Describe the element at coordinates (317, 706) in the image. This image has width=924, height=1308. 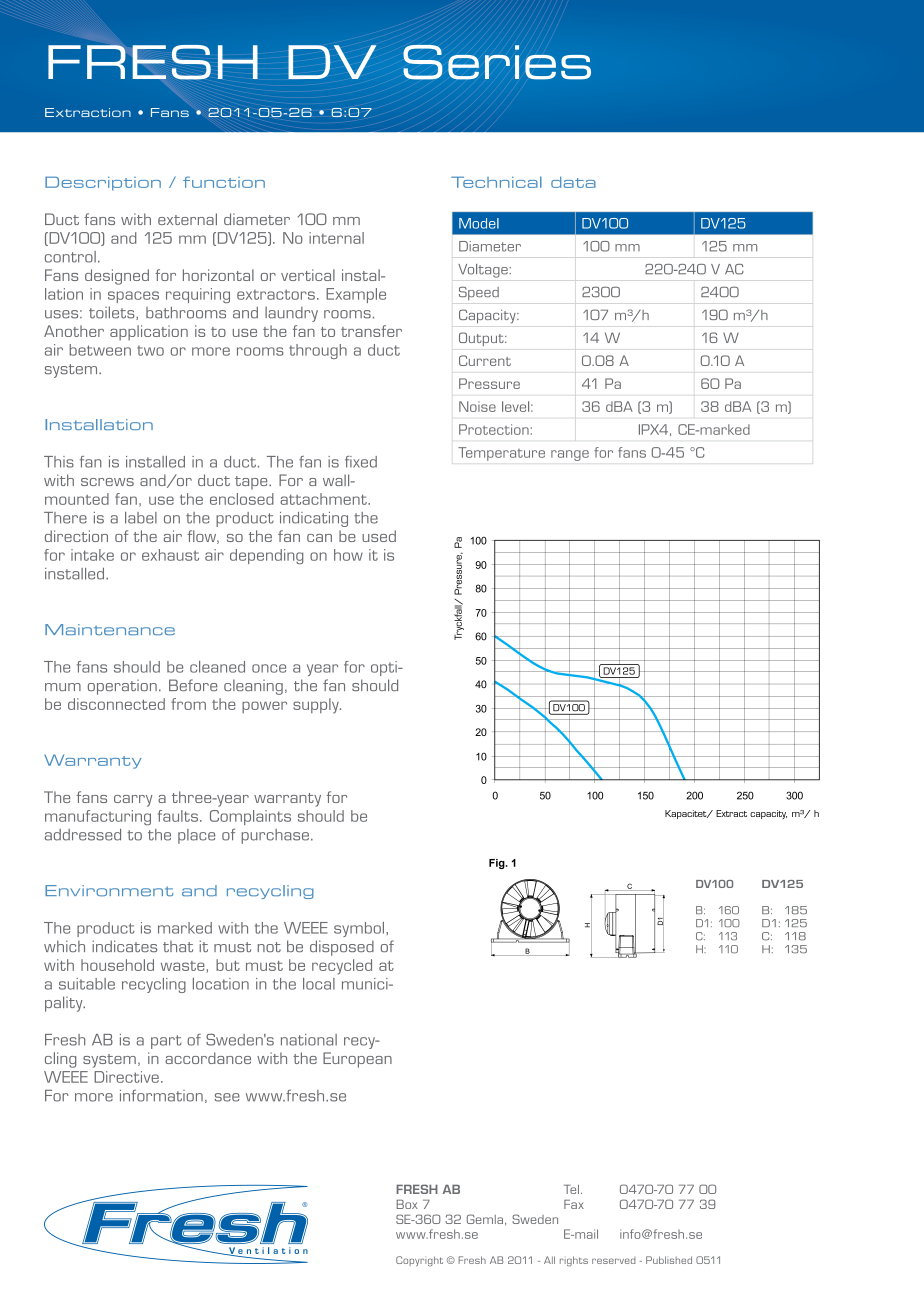
I see `supply` at that location.
